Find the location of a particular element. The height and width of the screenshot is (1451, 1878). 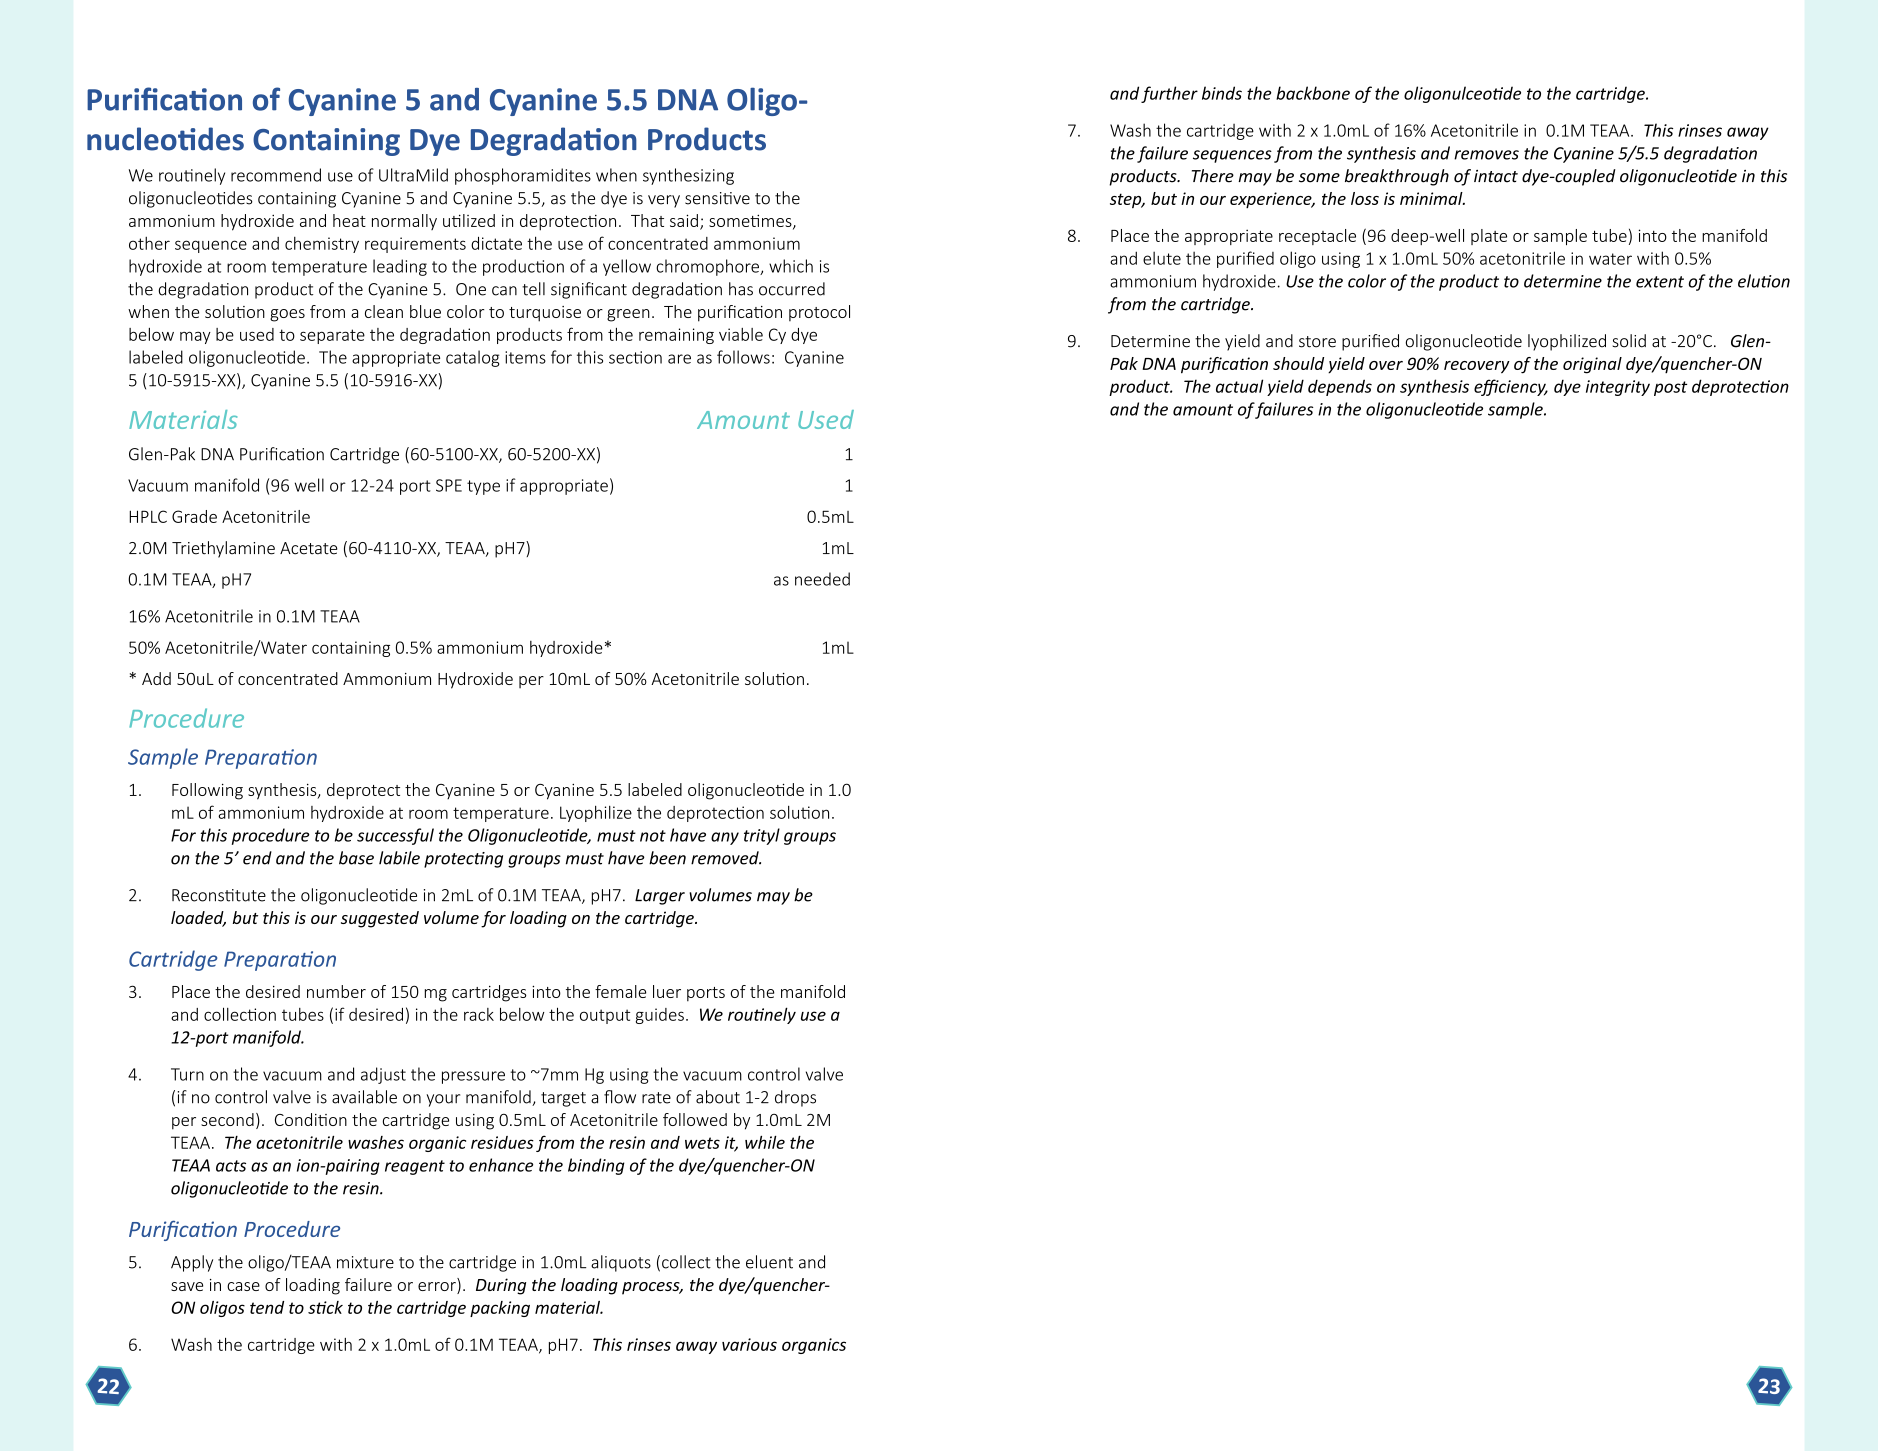

further is located at coordinates (1169, 94).
